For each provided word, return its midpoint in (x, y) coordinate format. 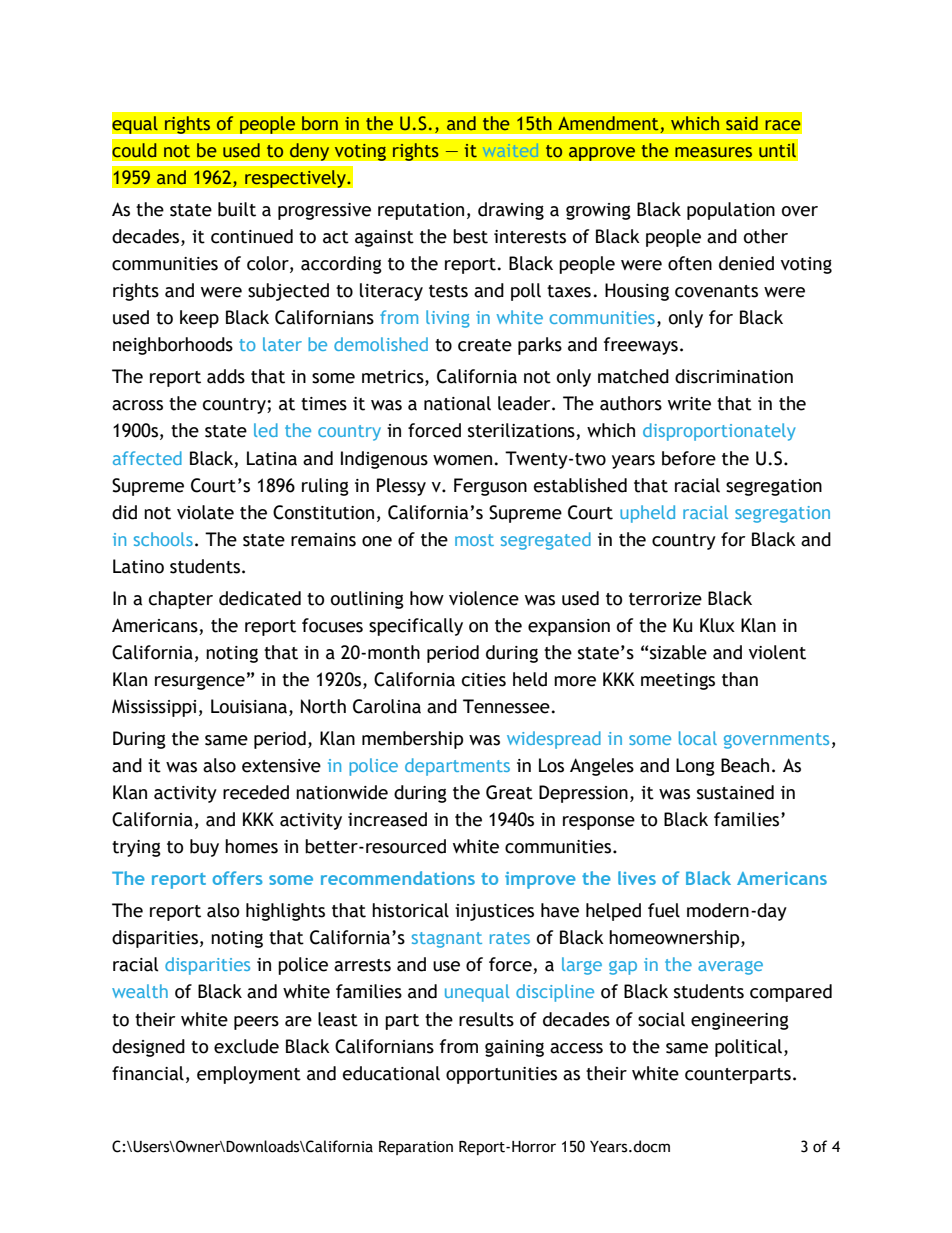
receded (256, 792)
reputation (421, 211)
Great (509, 792)
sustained (735, 792)
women (462, 460)
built (237, 209)
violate (205, 512)
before (689, 458)
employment (249, 1075)
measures (713, 152)
